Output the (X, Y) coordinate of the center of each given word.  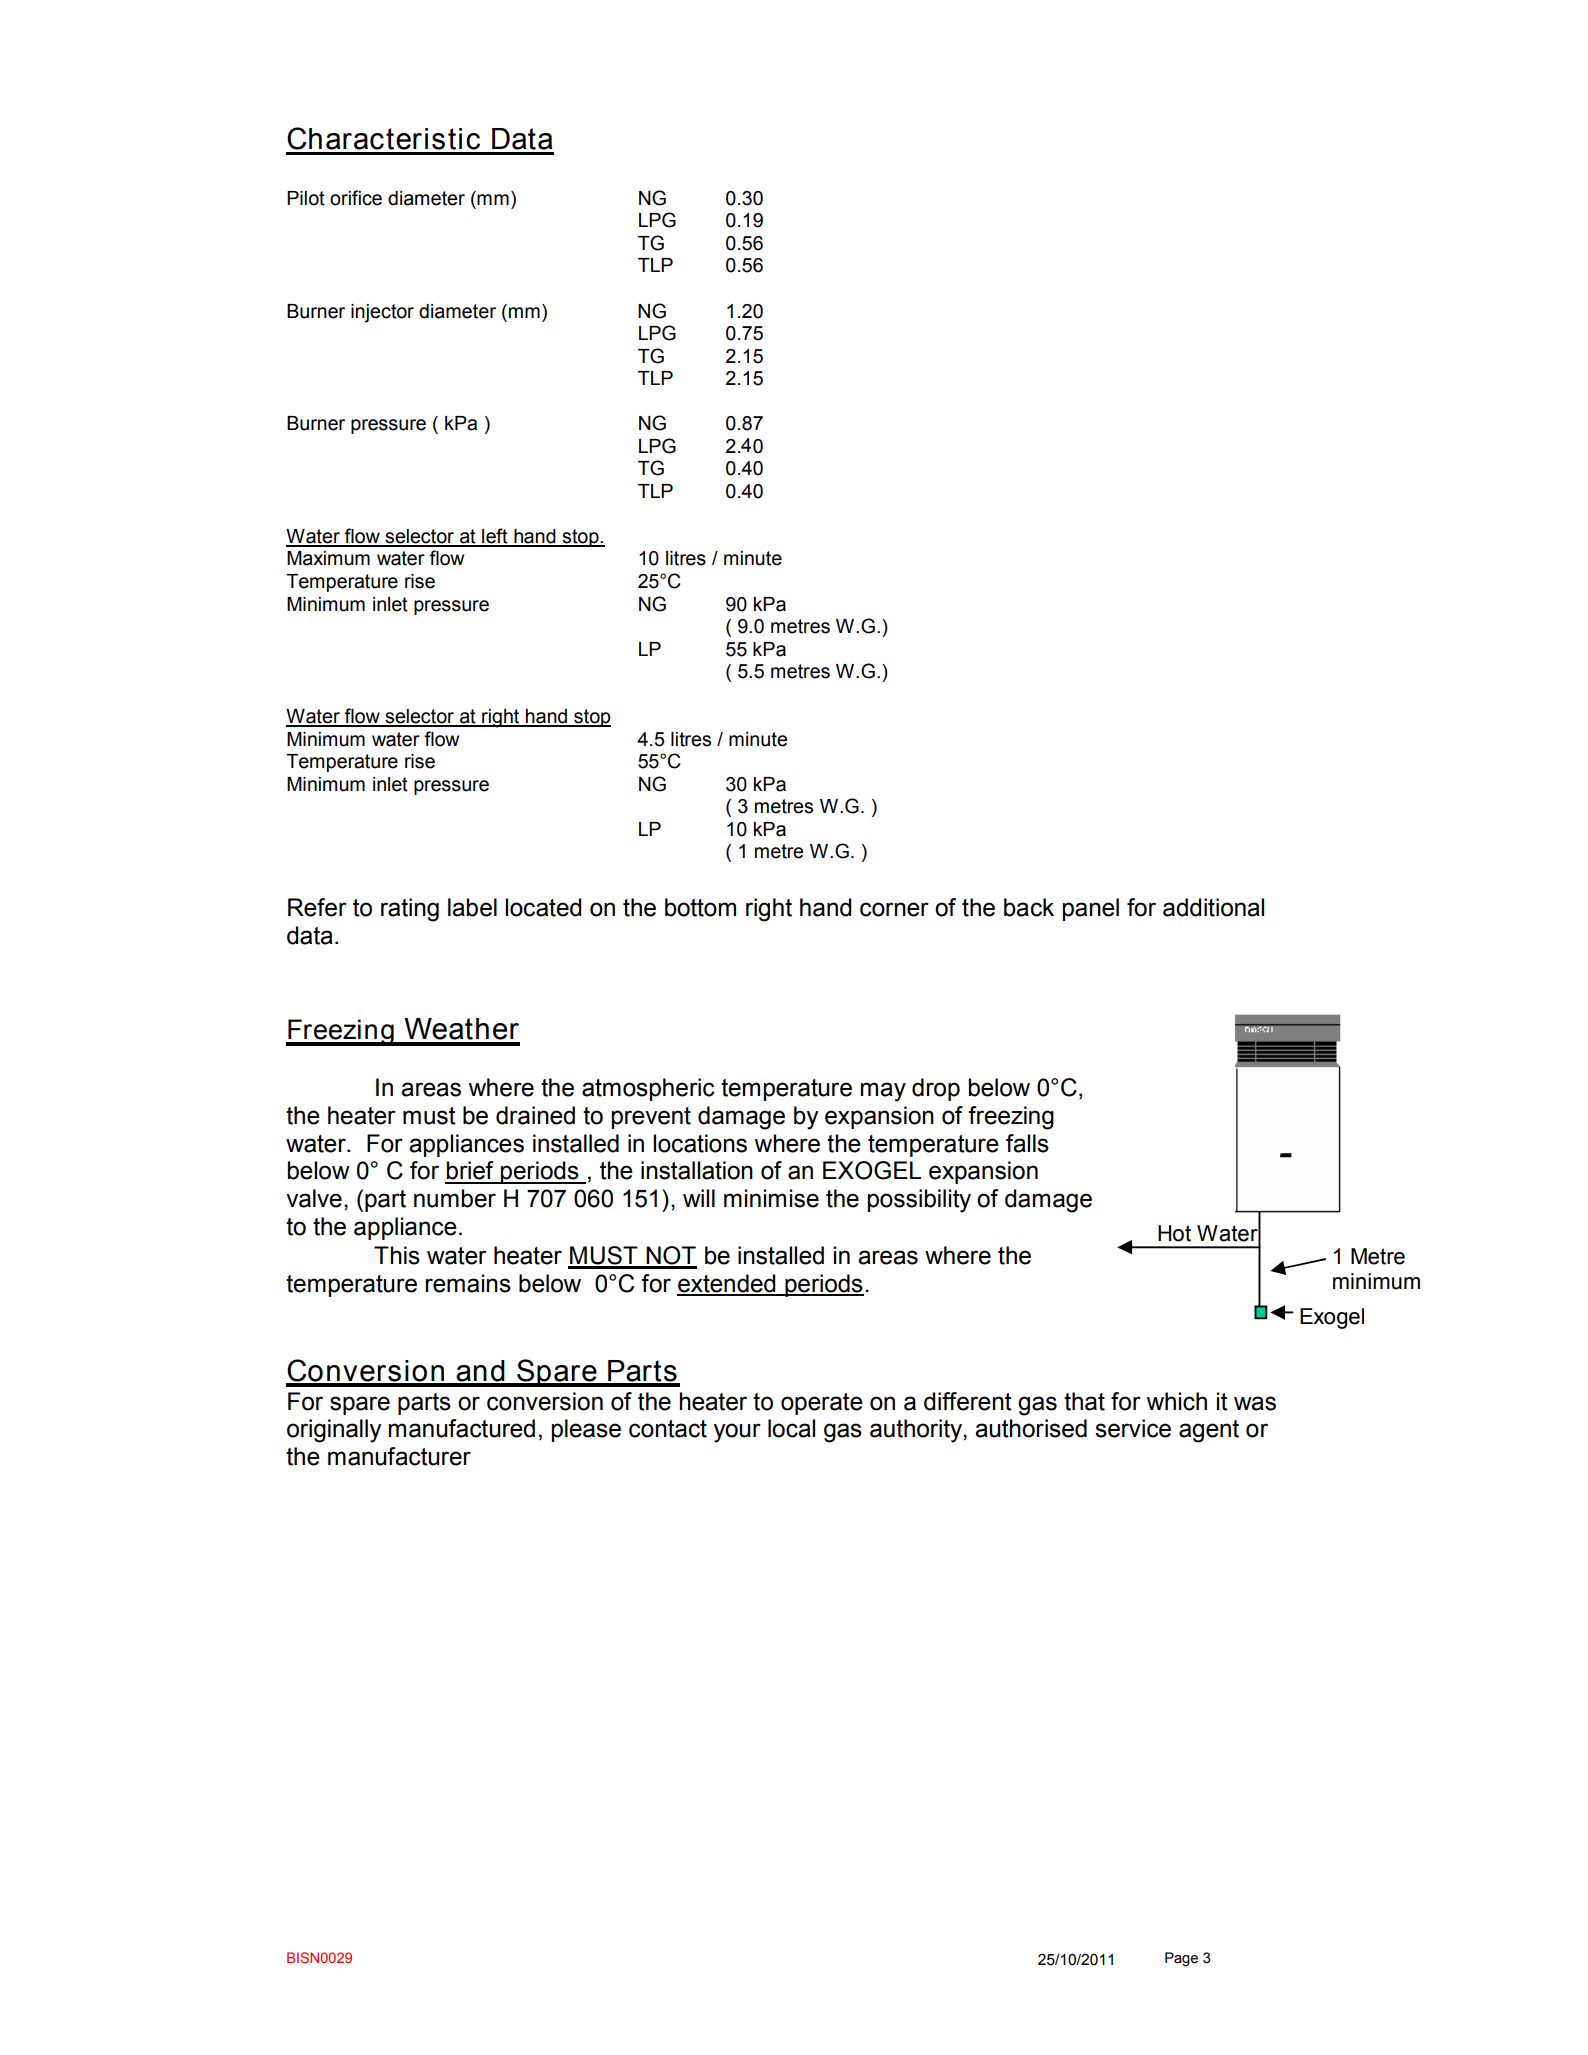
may (883, 1092)
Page (1181, 1959)
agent (1209, 1431)
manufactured (462, 1428)
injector (382, 313)
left (495, 537)
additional (1213, 907)
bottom (700, 907)
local (791, 1428)
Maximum (328, 558)
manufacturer (399, 1456)
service (1133, 1428)
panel (1091, 909)
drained (535, 1115)
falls (1027, 1143)
